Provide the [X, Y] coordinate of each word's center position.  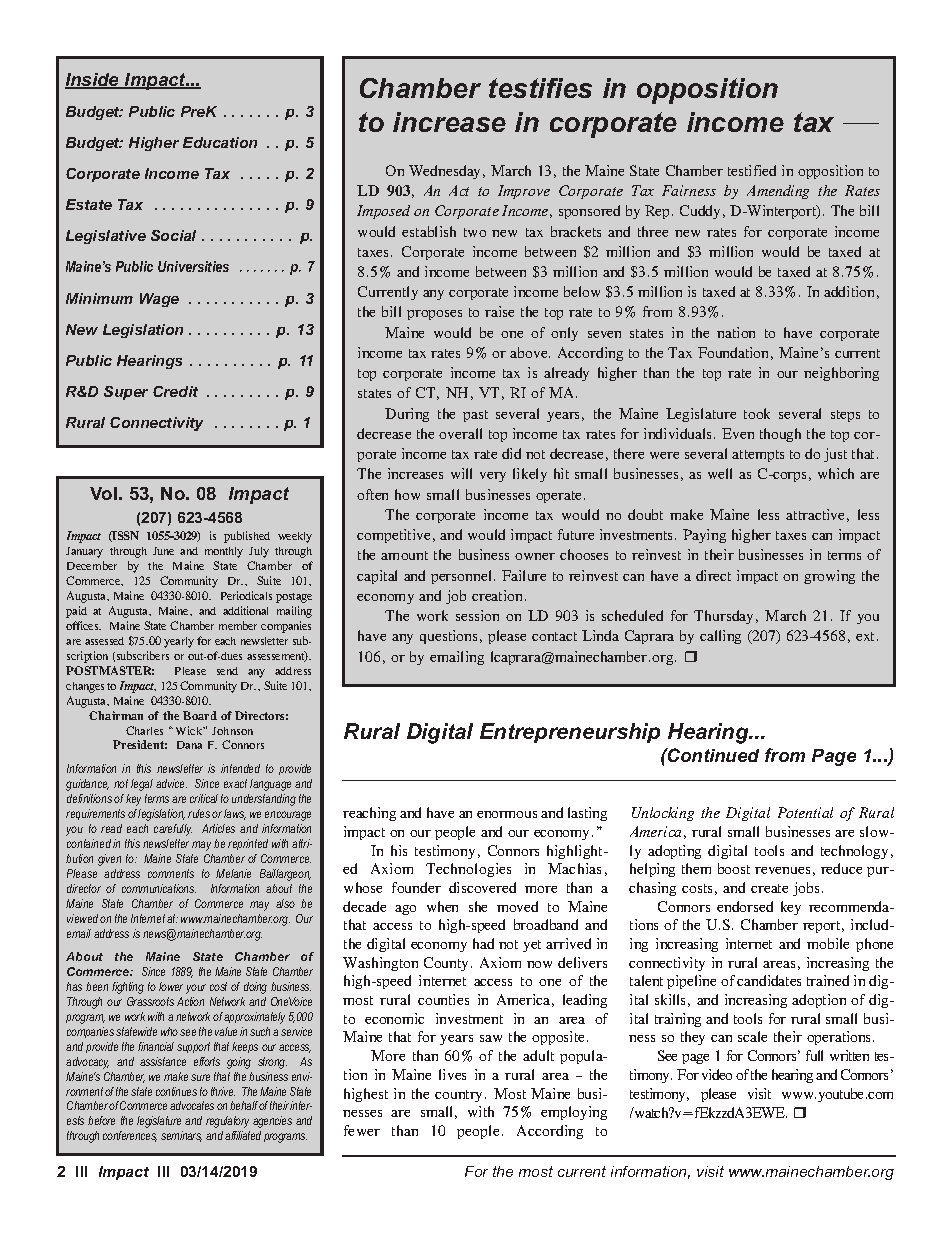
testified [752, 170]
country [460, 1096]
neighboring [841, 374]
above [530, 352]
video [717, 1074]
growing [829, 577]
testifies [540, 88]
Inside [93, 81]
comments [171, 873]
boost [734, 868]
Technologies [468, 870]
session [477, 615]
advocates [192, 1105]
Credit [175, 391]
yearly [179, 642]
